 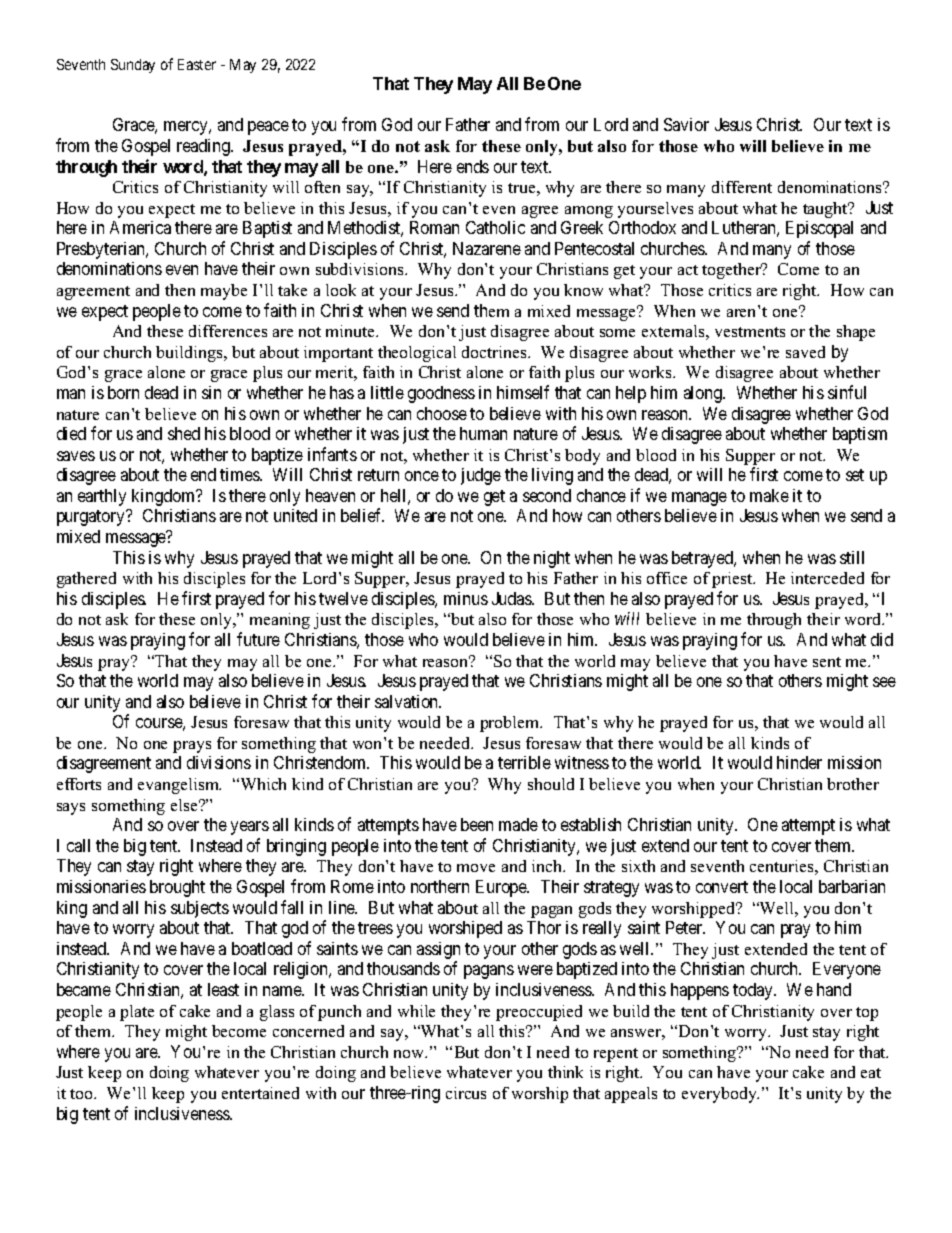 What do you see at coordinates (466, 598) in the screenshot?
I see `minus` at bounding box center [466, 598].
